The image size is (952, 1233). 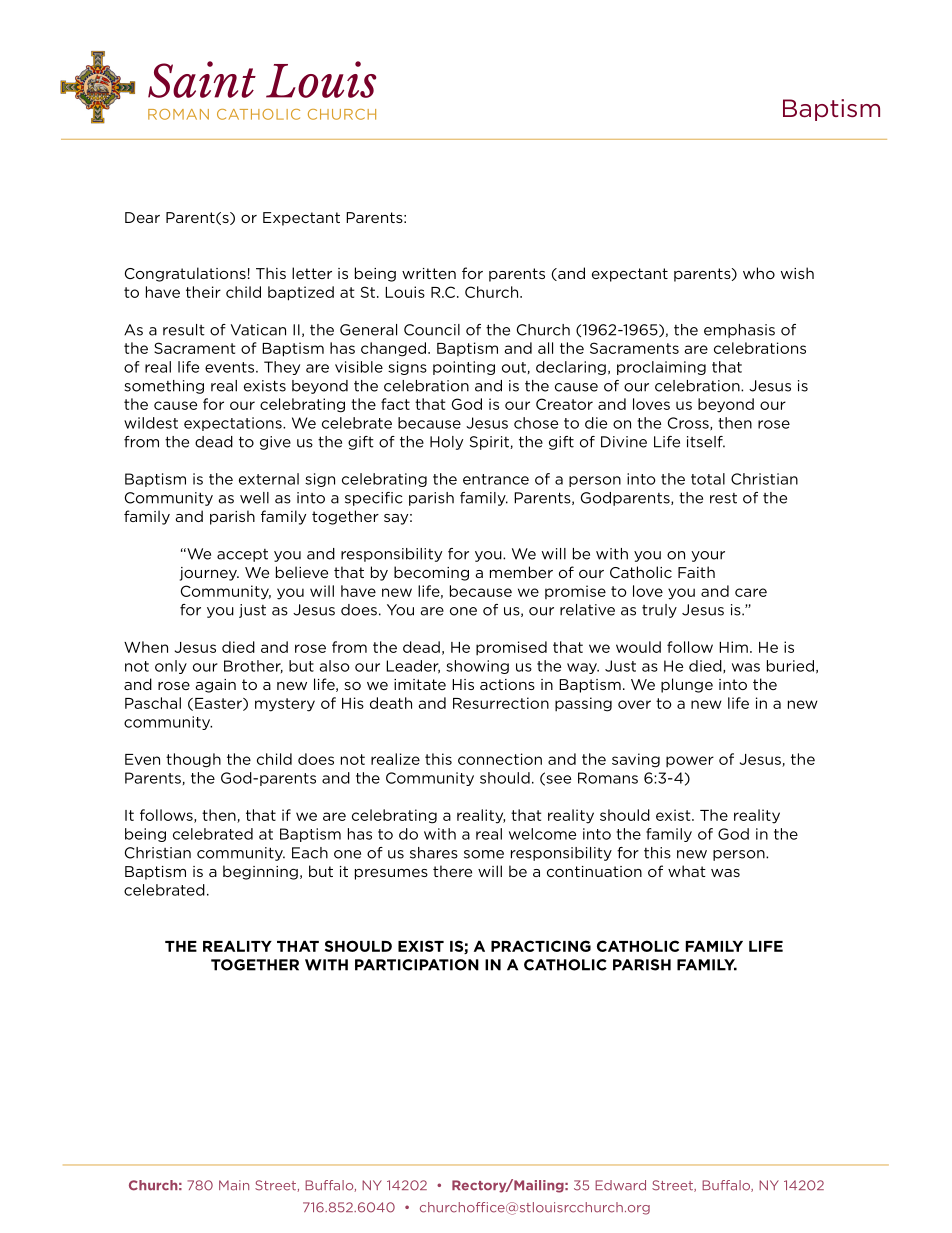 I want to click on Main, so click(x=234, y=1185).
